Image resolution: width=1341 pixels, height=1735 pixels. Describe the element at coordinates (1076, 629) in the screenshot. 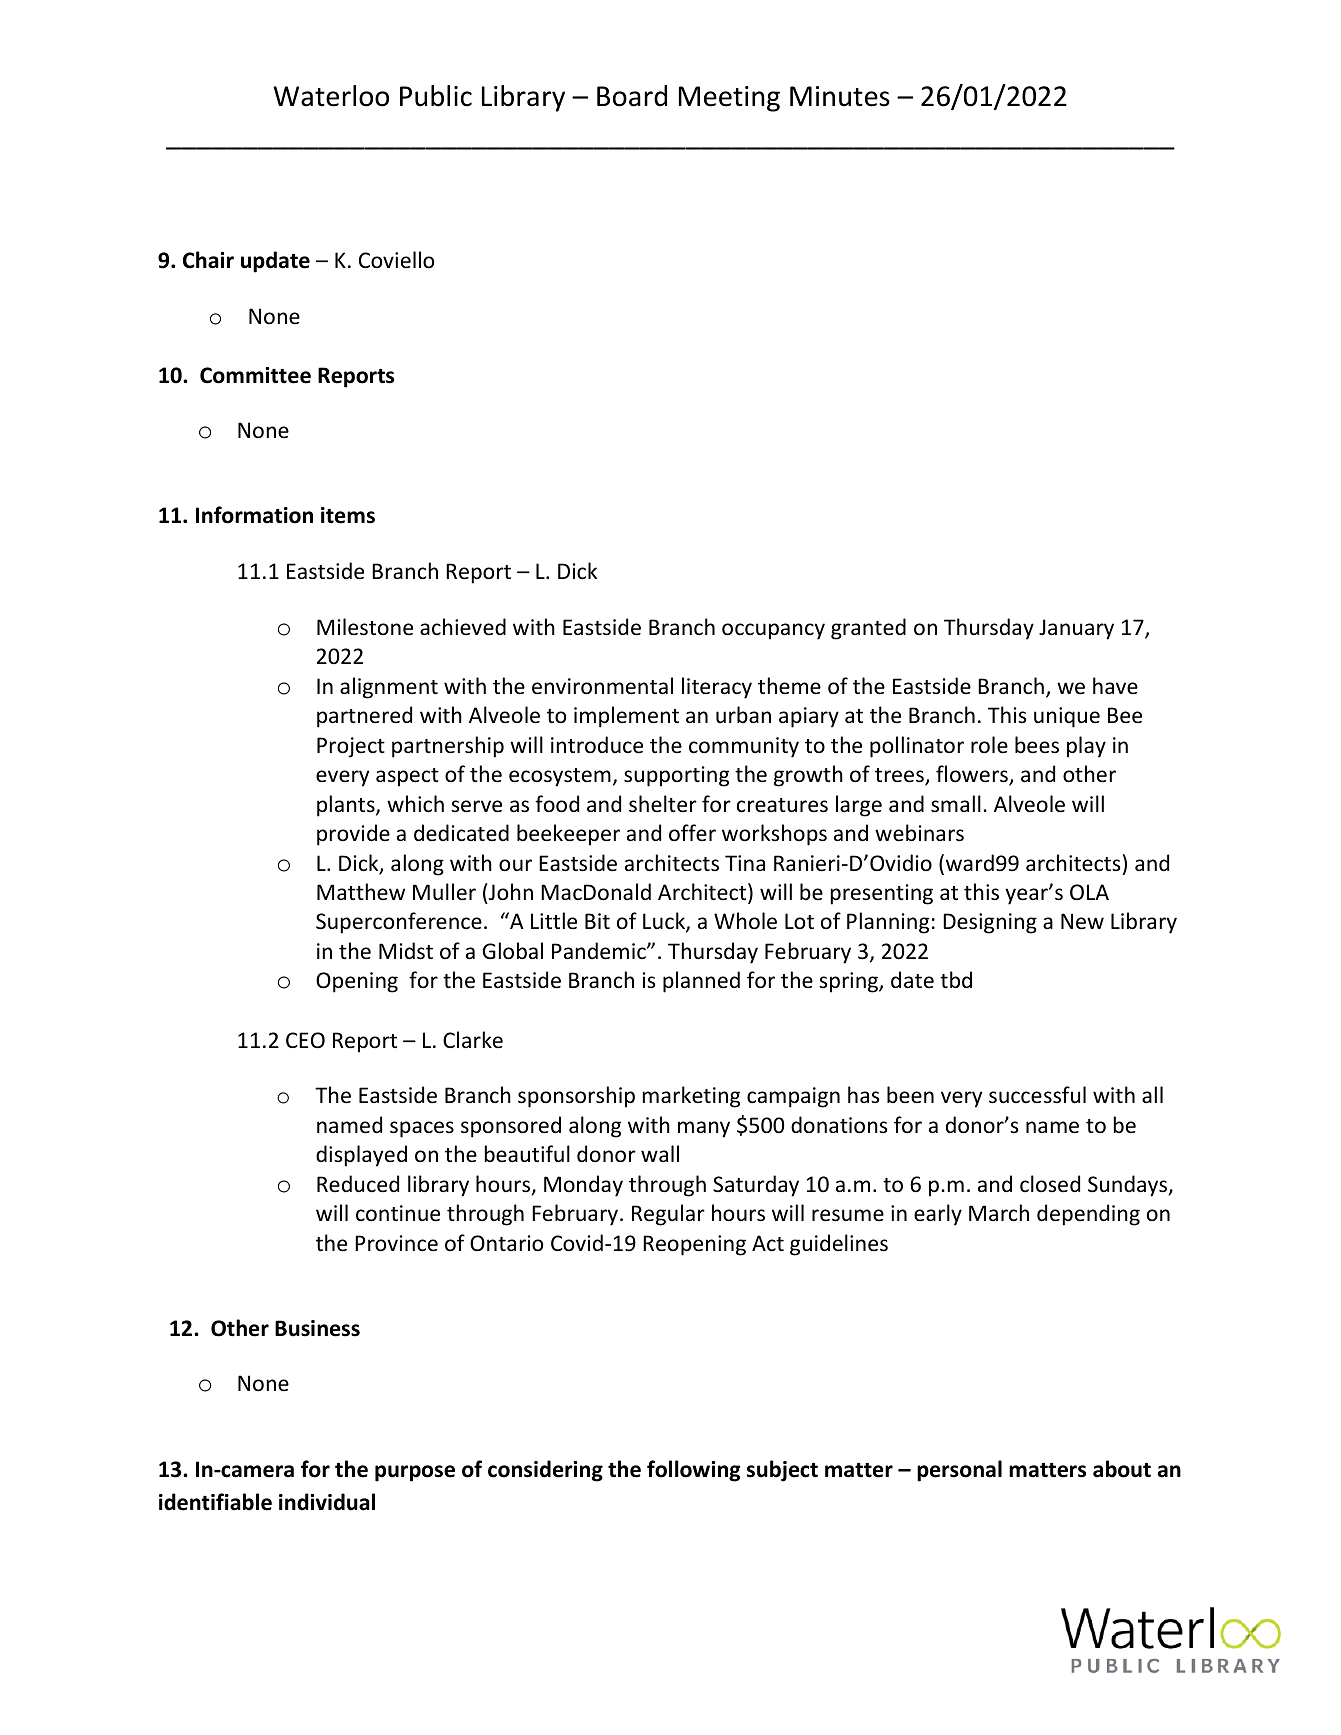

I see `January` at that location.
